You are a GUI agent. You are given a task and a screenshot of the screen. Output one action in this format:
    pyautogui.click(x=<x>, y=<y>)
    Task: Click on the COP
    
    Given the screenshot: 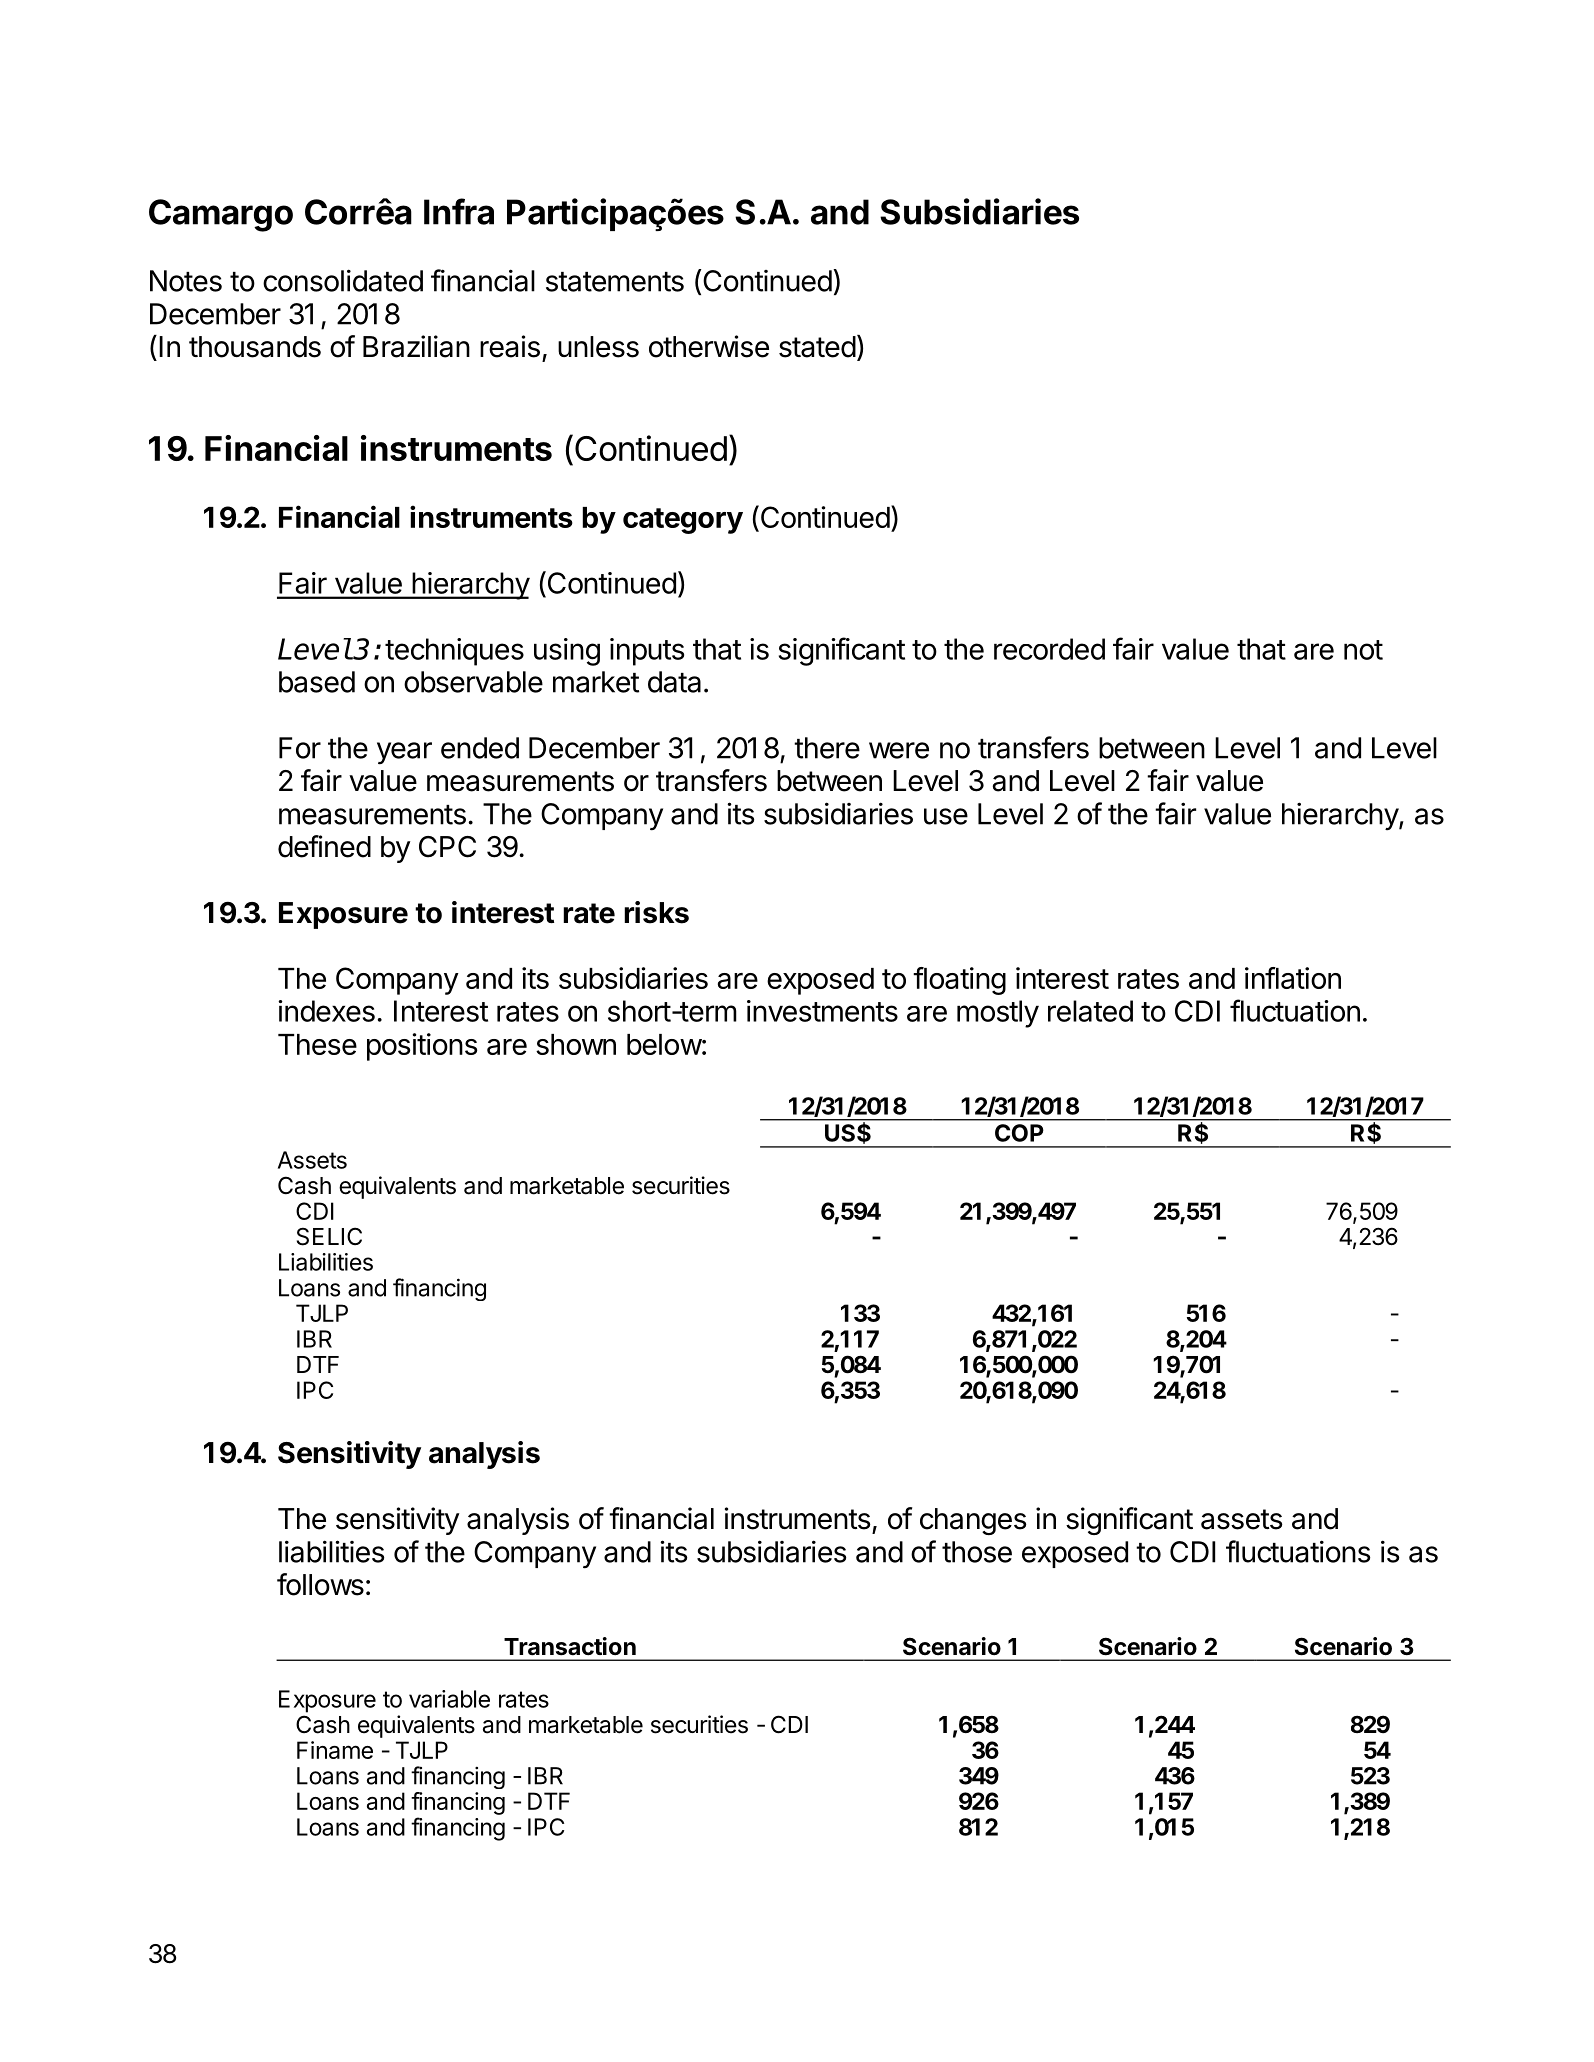 What is the action you would take?
    pyautogui.click(x=1019, y=1133)
